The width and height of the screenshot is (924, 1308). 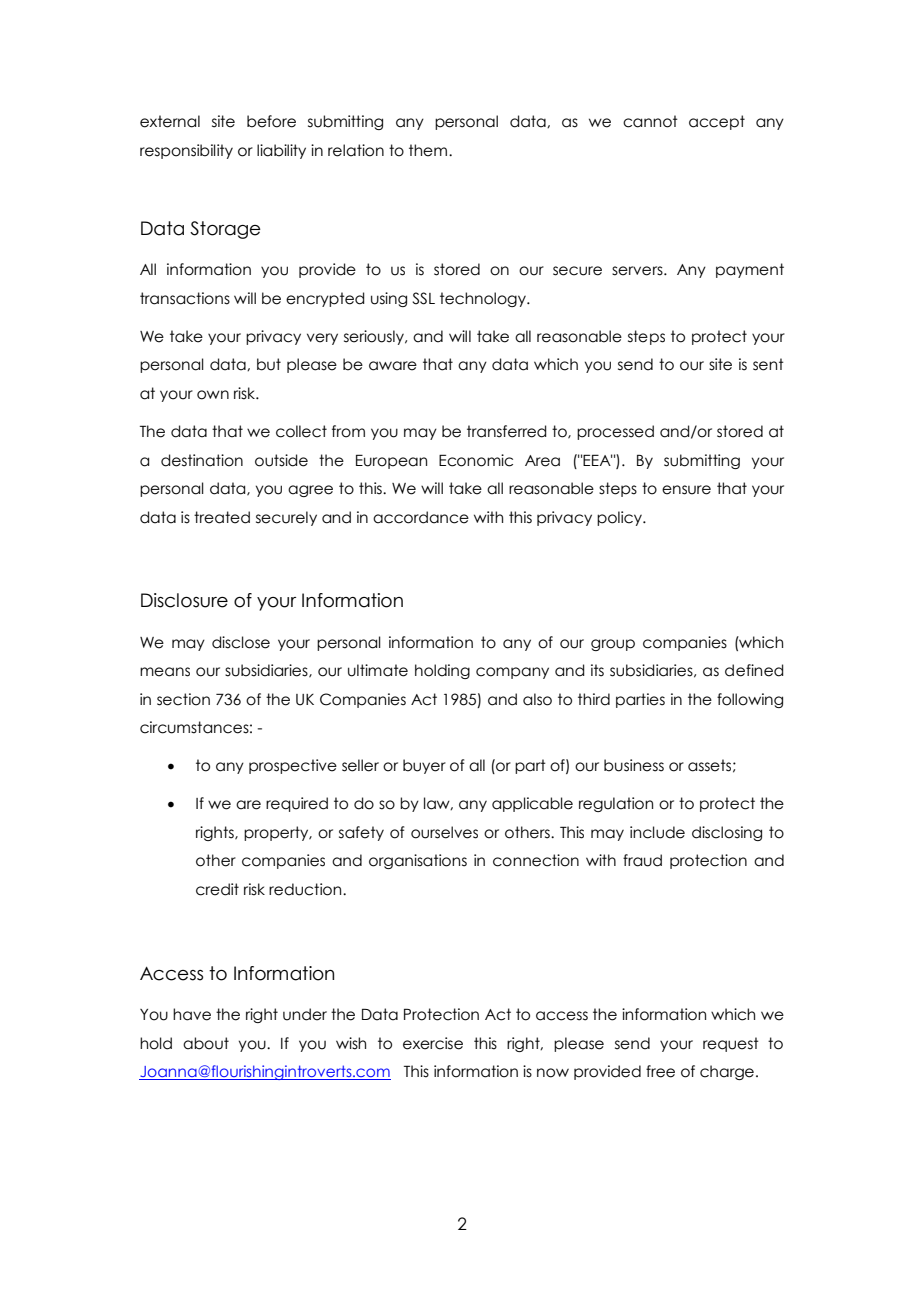 I want to click on accept, so click(x=717, y=122).
